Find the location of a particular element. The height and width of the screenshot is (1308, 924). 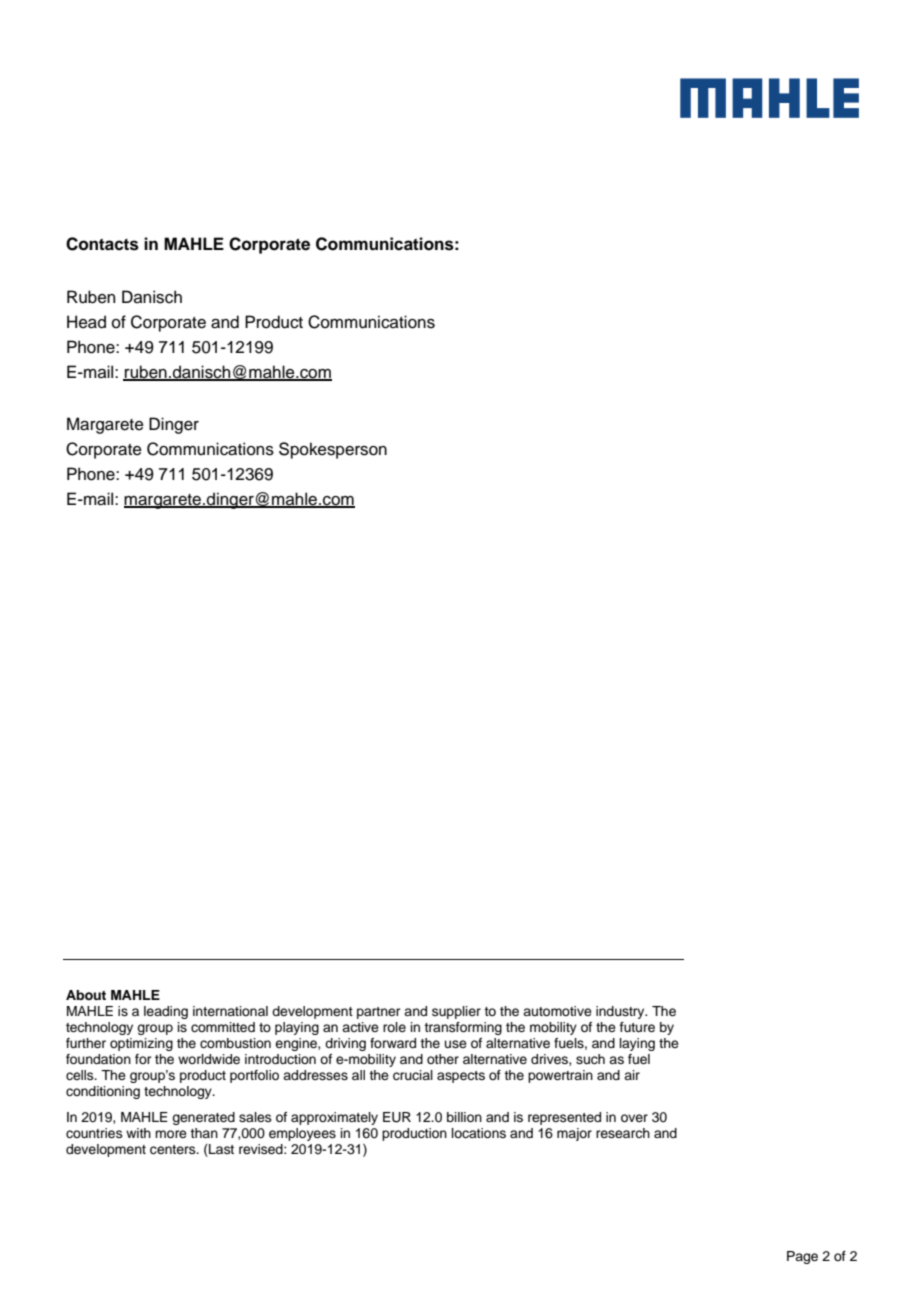

Spokesperson is located at coordinates (333, 450).
